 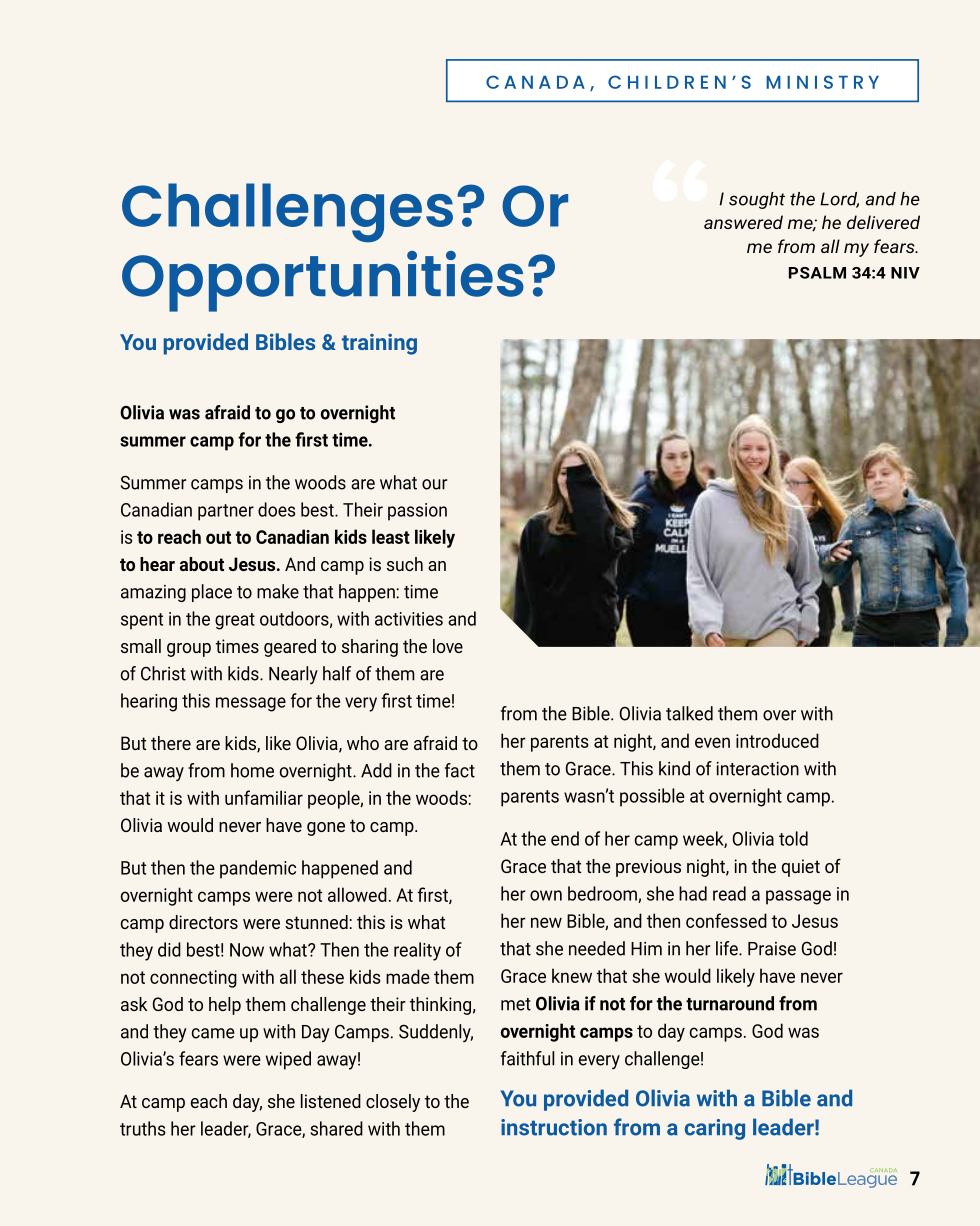 What do you see at coordinates (554, 1127) in the document?
I see `instruction` at bounding box center [554, 1127].
